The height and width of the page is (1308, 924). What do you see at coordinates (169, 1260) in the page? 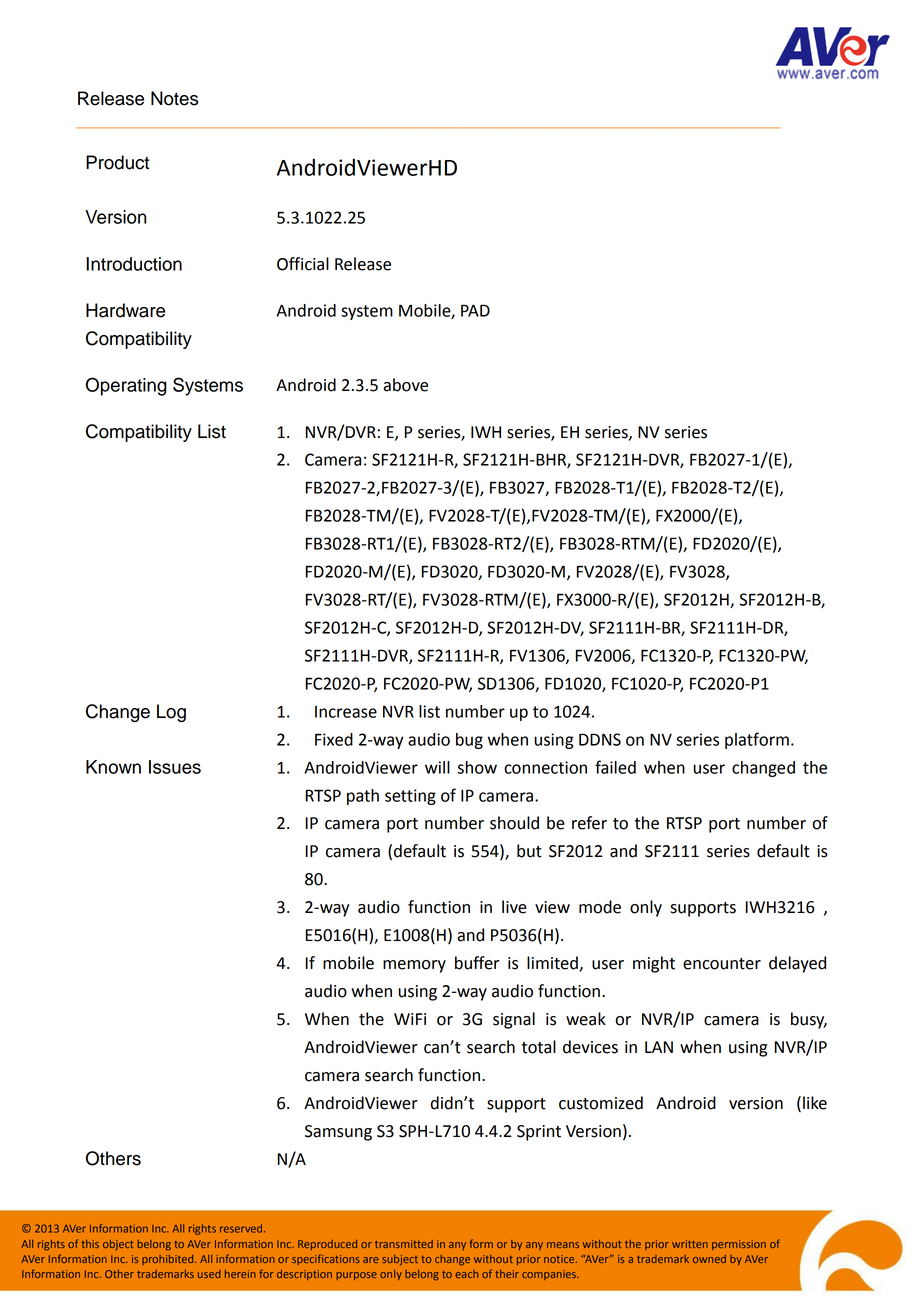
I see `prohibited` at bounding box center [169, 1260].
